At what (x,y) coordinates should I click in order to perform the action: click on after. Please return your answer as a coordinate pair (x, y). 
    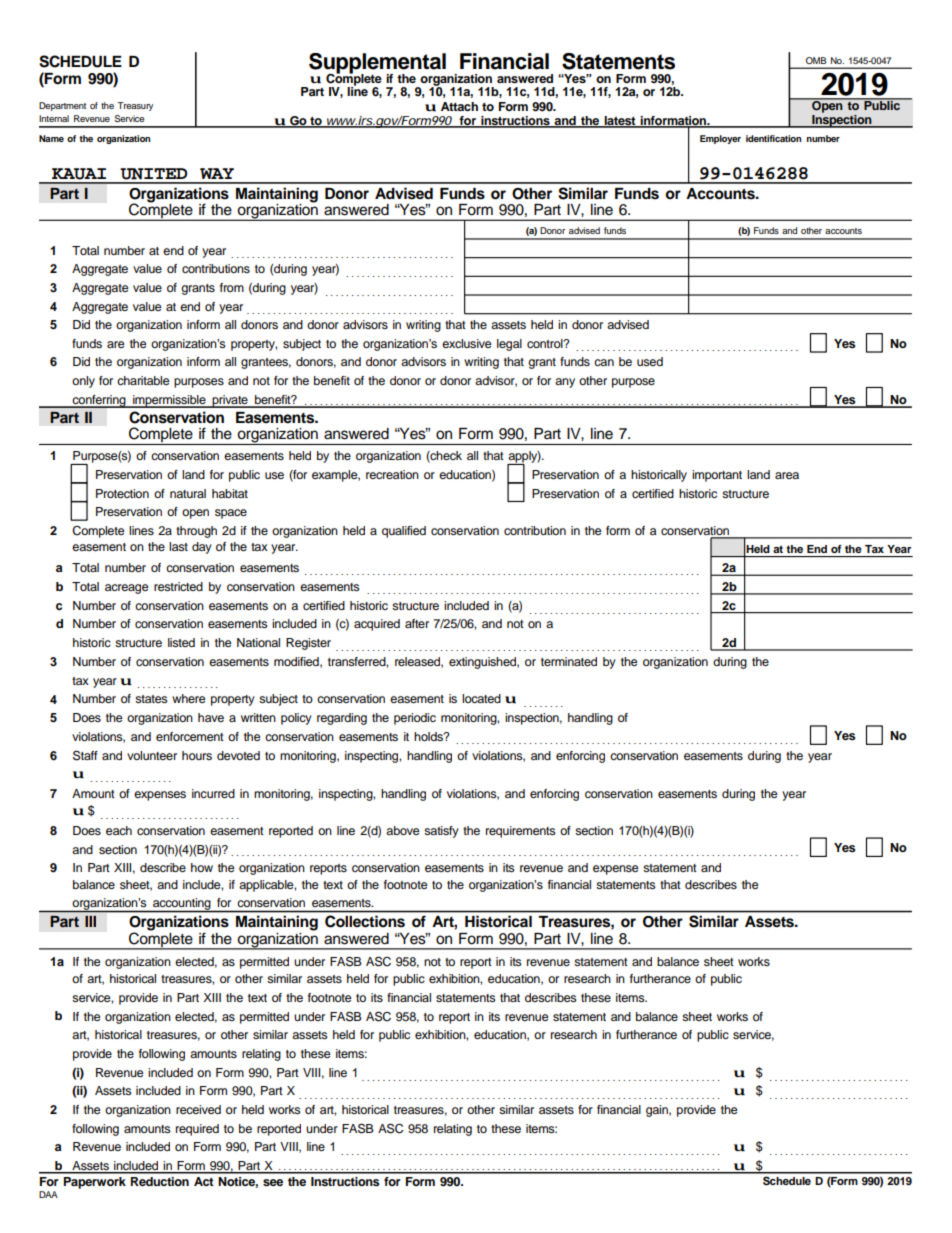
    Looking at the image, I should click on (417, 623).
